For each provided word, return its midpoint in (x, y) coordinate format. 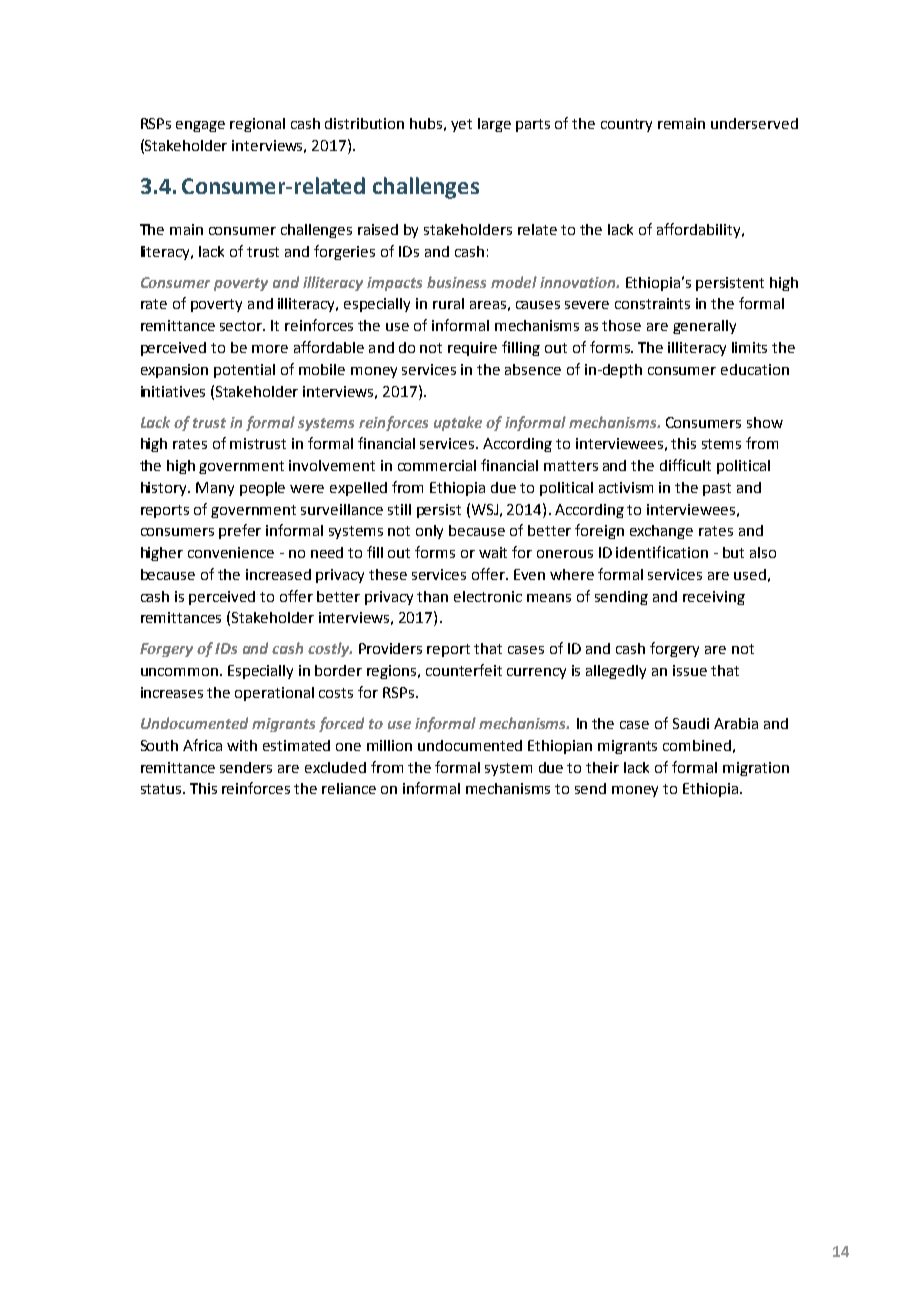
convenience (231, 552)
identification (662, 552)
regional (257, 125)
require (472, 349)
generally (704, 327)
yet (461, 125)
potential (244, 371)
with (242, 745)
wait (493, 552)
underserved (754, 123)
